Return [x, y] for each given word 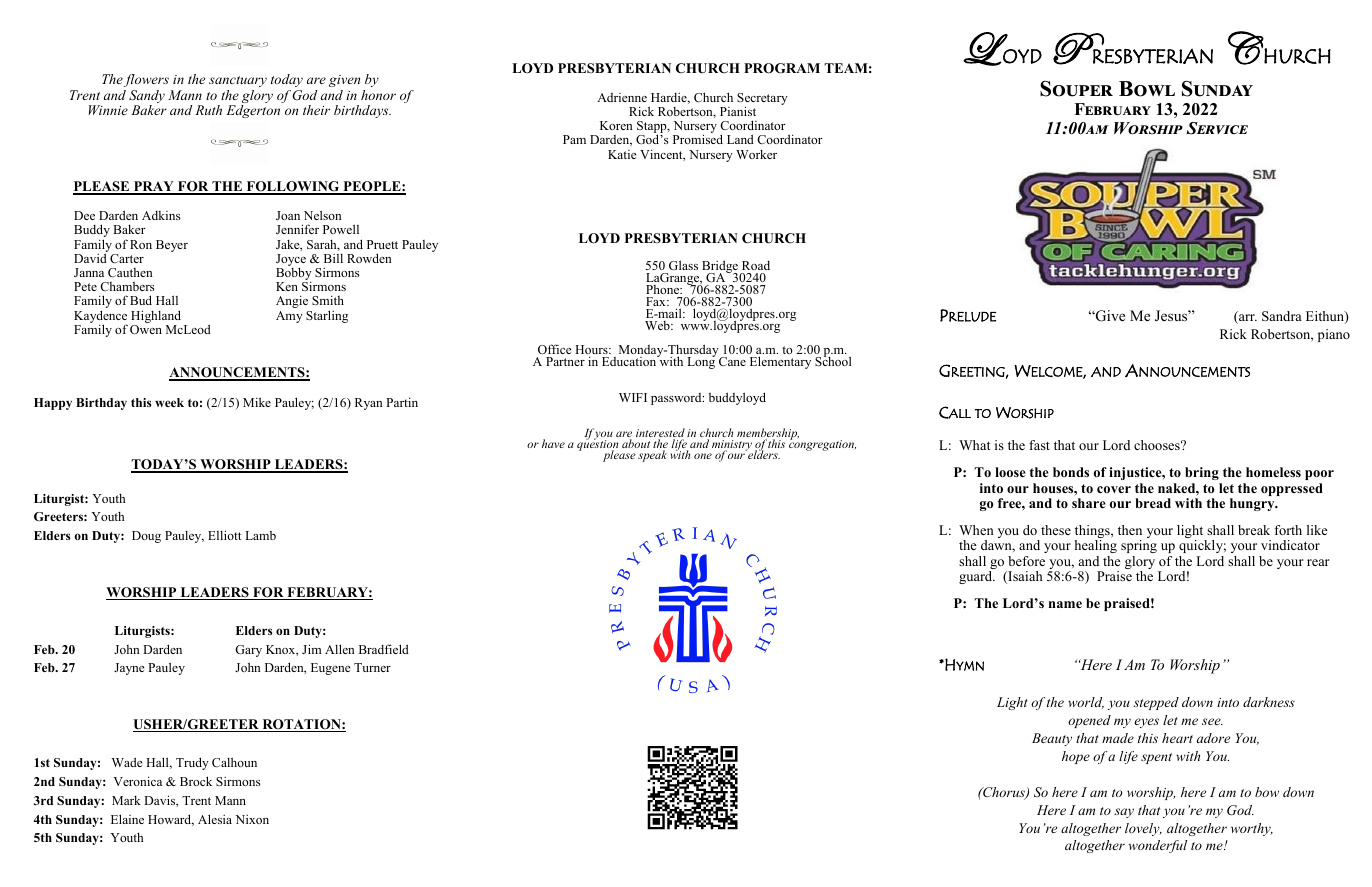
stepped [1156, 703]
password [677, 399]
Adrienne [622, 97]
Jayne [129, 669]
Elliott [224, 535]
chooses [1158, 445]
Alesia [215, 819]
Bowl [1147, 89]
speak [652, 456]
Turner [372, 667]
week [169, 402]
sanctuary [238, 81]
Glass [683, 265]
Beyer [172, 246]
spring [1139, 546]
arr [1247, 319]
